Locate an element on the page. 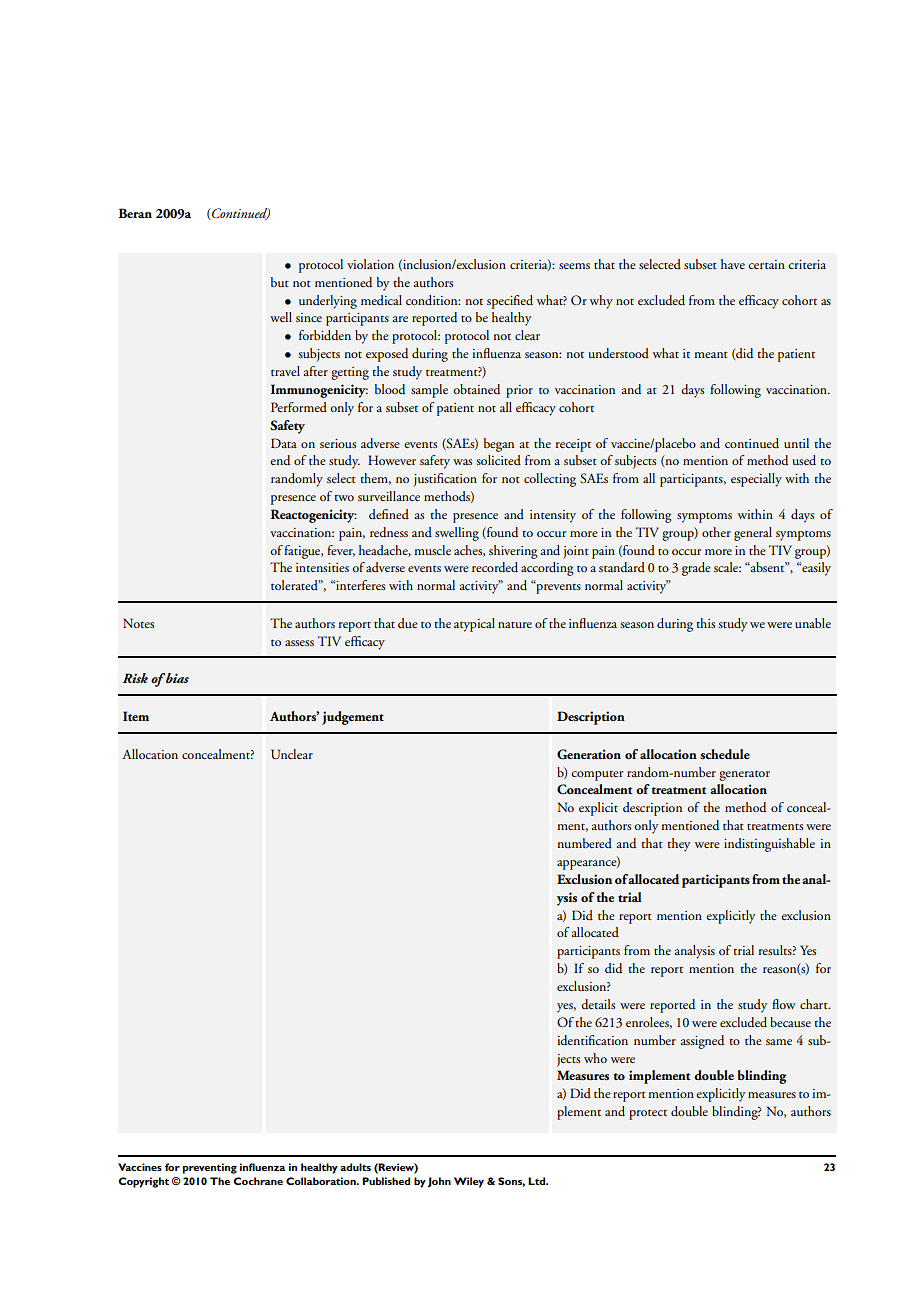 This page has width=924, height=1308. specified is located at coordinates (510, 302).
